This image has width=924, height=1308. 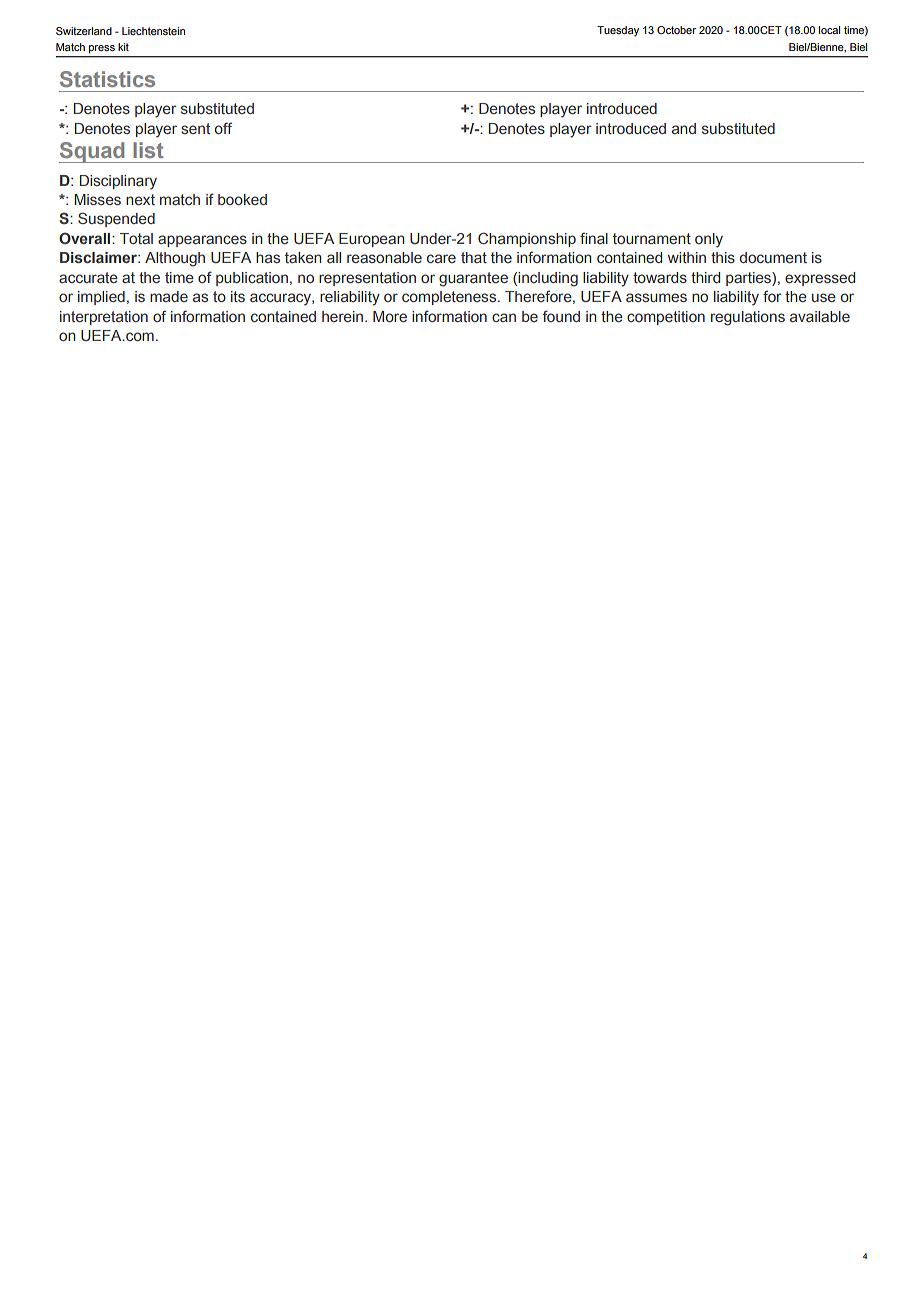 What do you see at coordinates (829, 30) in the image?
I see `local` at bounding box center [829, 30].
